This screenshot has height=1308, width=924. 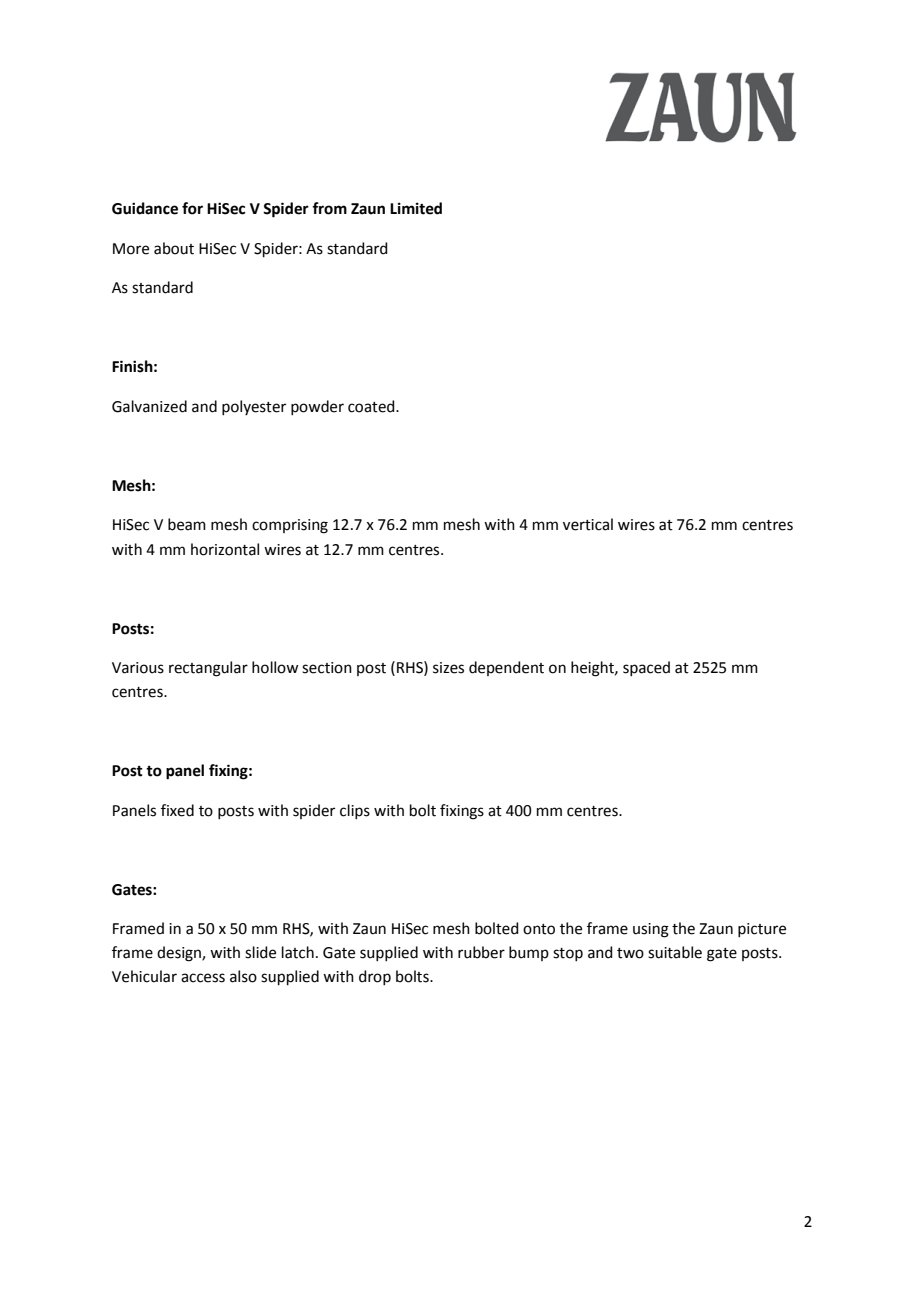 I want to click on rubber, so click(x=481, y=952).
